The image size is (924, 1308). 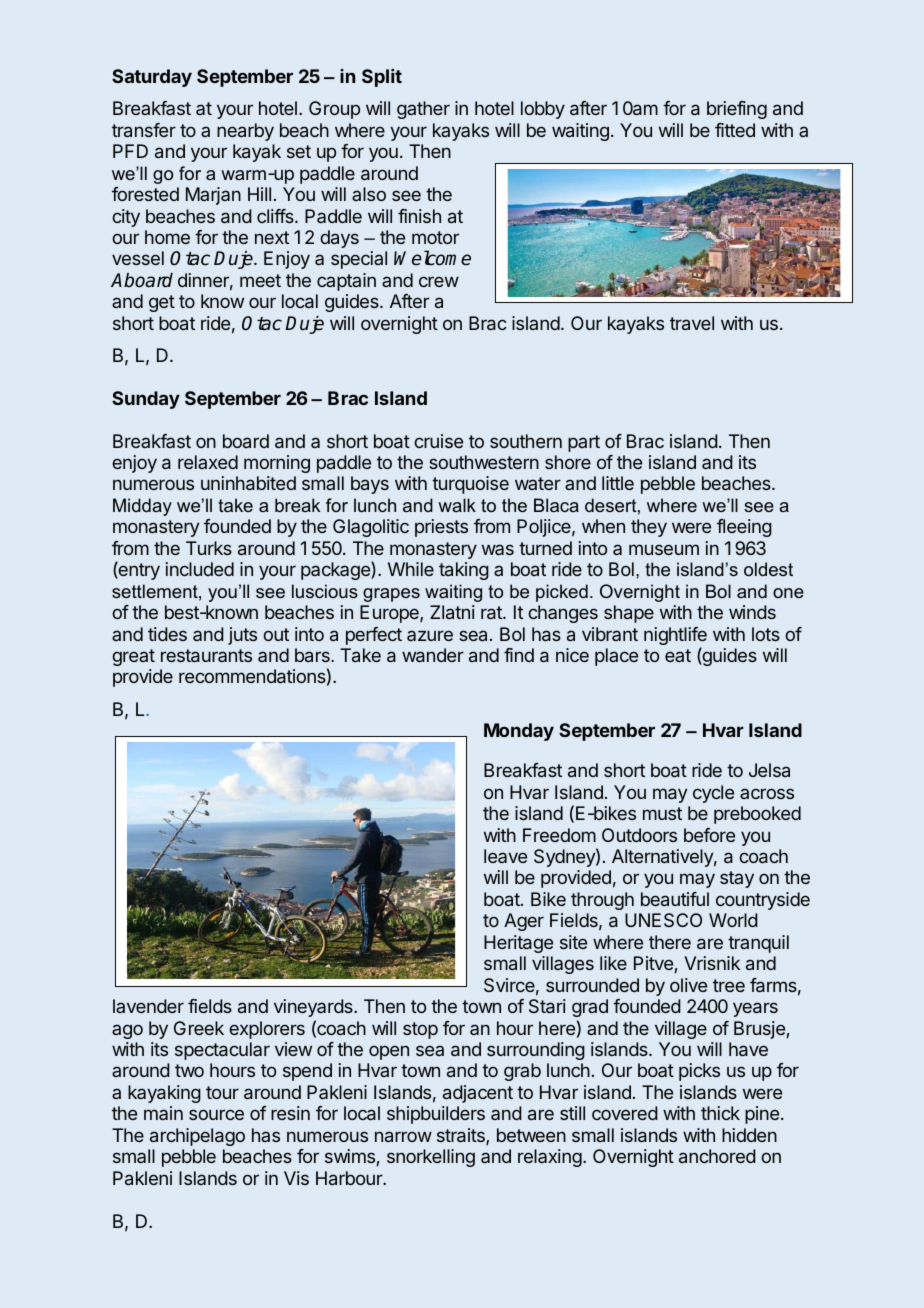 What do you see at coordinates (199, 1028) in the page?
I see `Greek` at bounding box center [199, 1028].
